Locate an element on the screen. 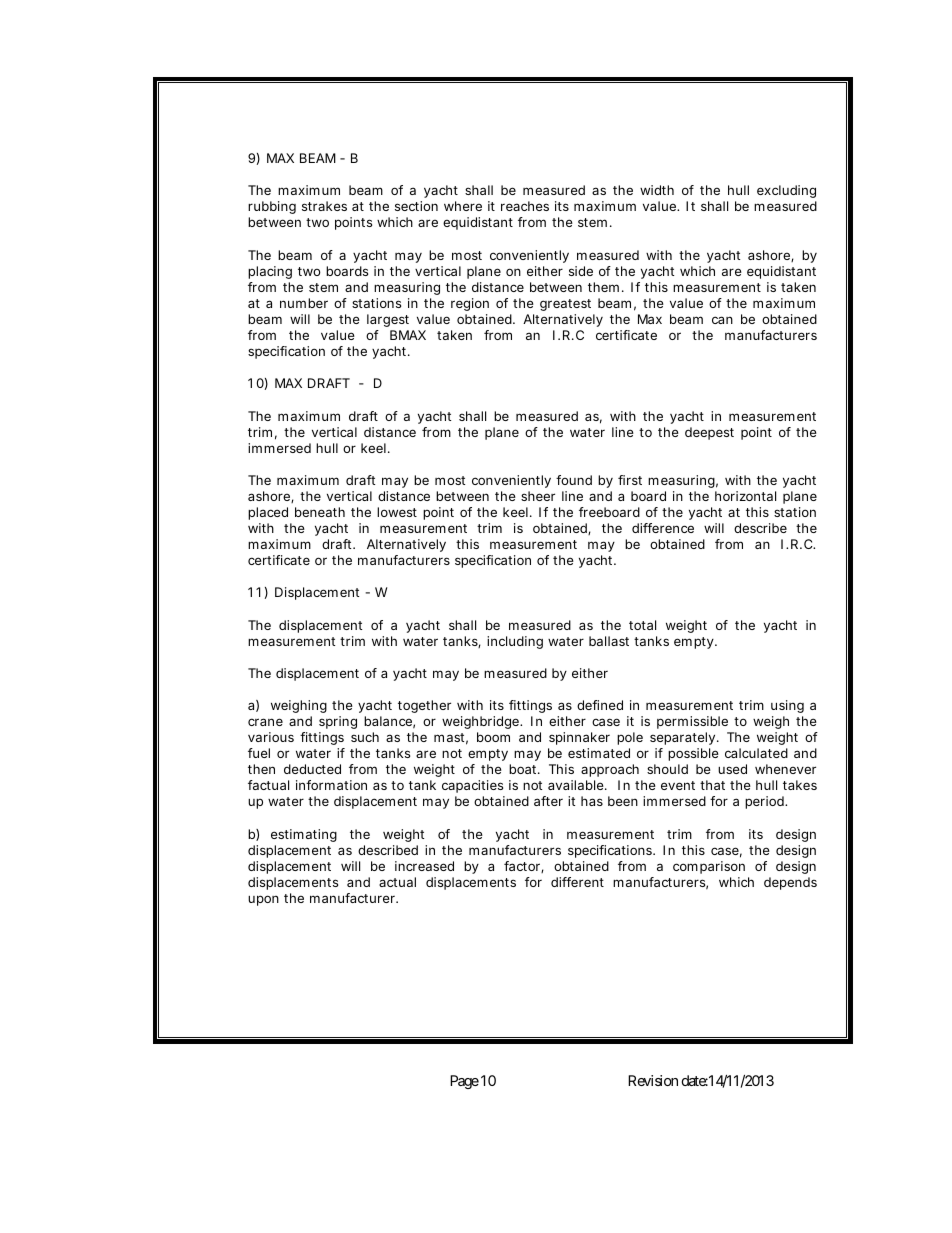 This screenshot has height=1233, width=952. Revision is located at coordinates (653, 1080).
